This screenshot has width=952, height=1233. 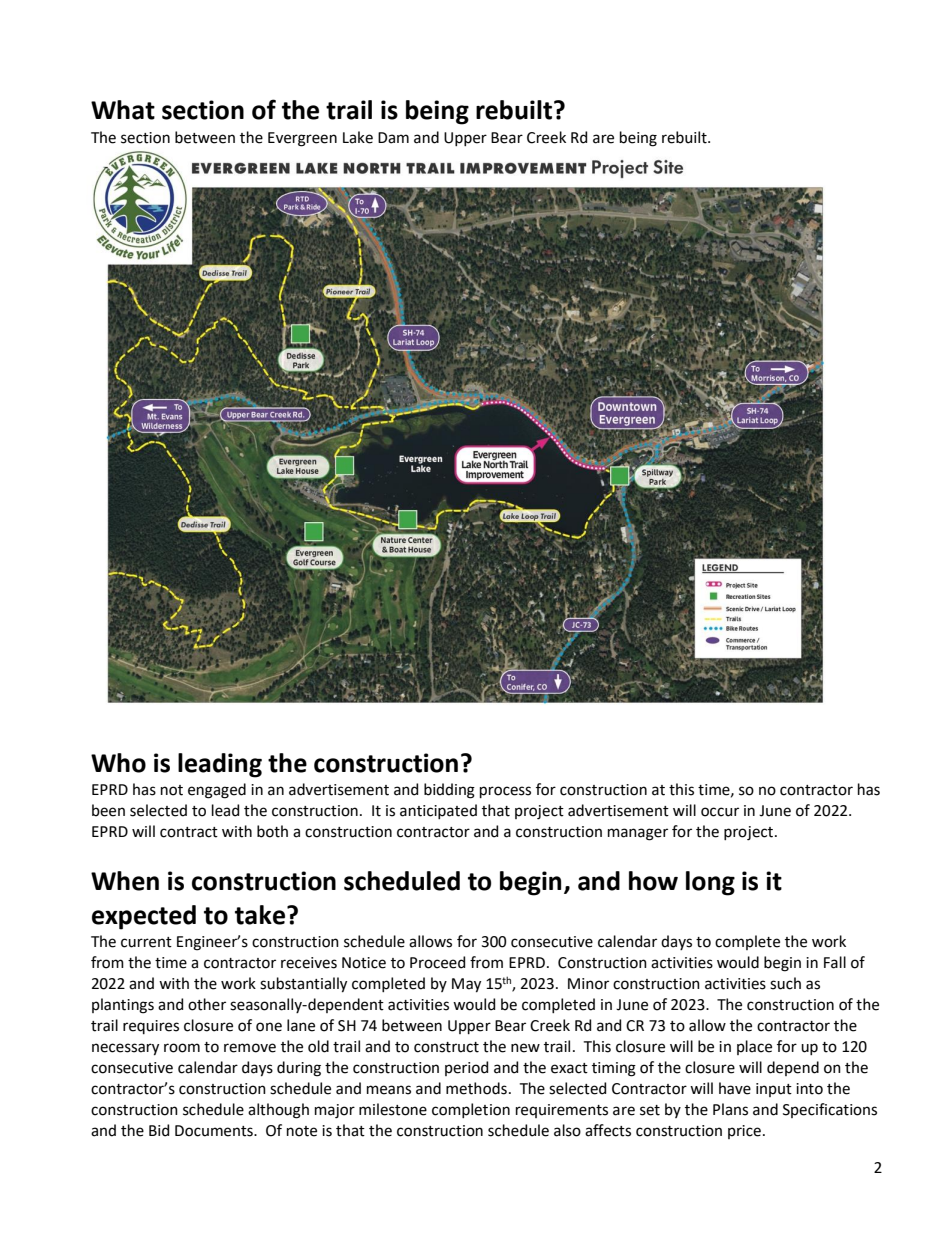 I want to click on manager, so click(x=638, y=834).
